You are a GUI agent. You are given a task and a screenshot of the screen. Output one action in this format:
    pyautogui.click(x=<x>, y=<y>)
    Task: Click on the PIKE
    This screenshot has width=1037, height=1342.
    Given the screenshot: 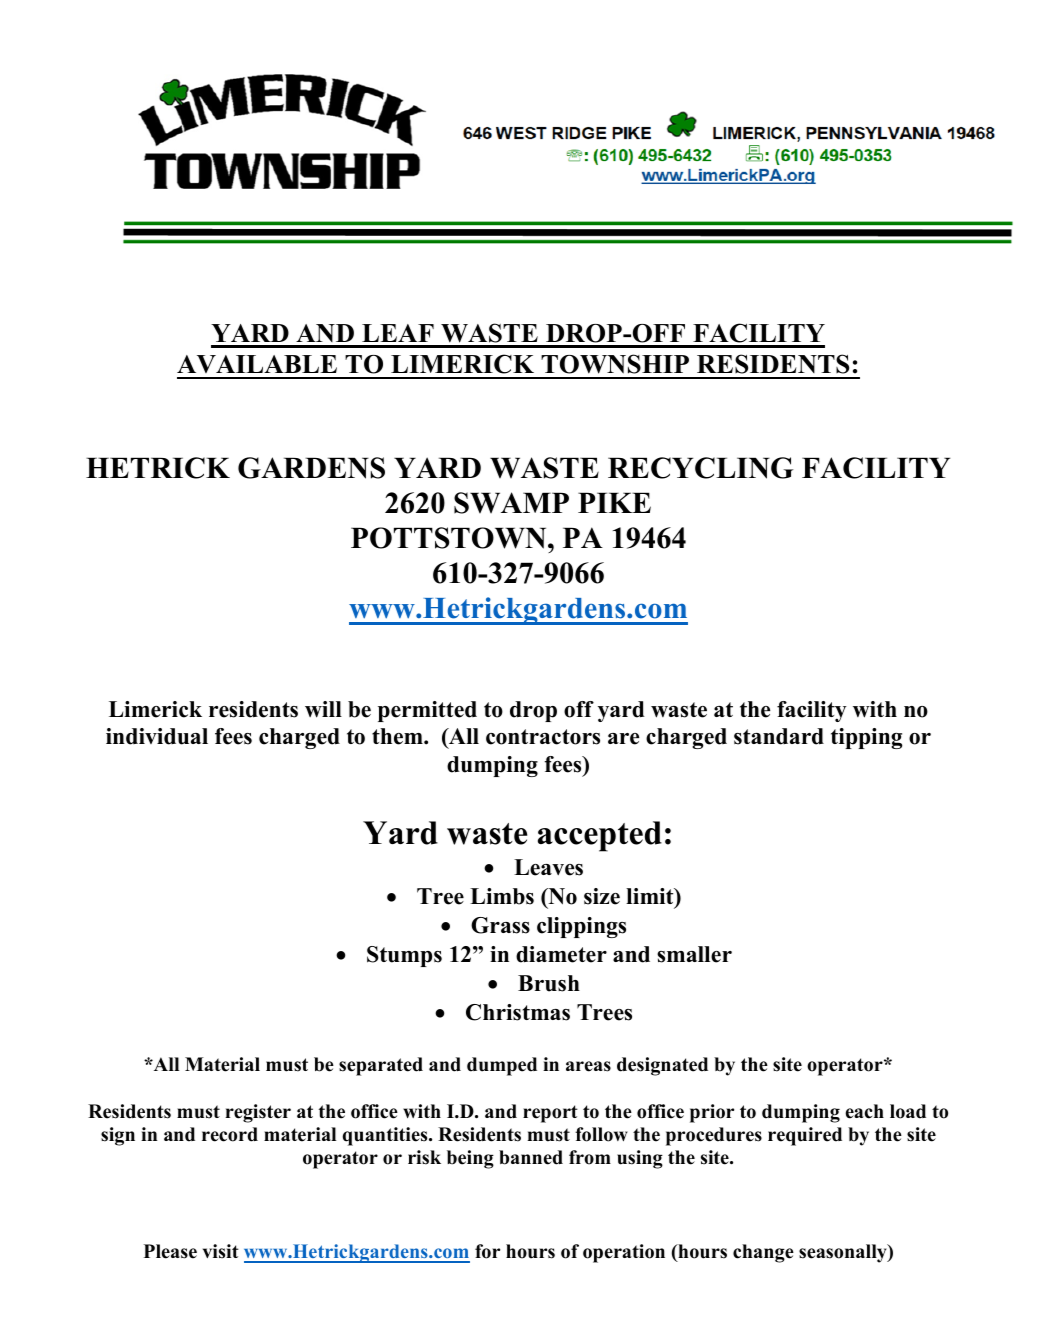 What is the action you would take?
    pyautogui.click(x=614, y=502)
